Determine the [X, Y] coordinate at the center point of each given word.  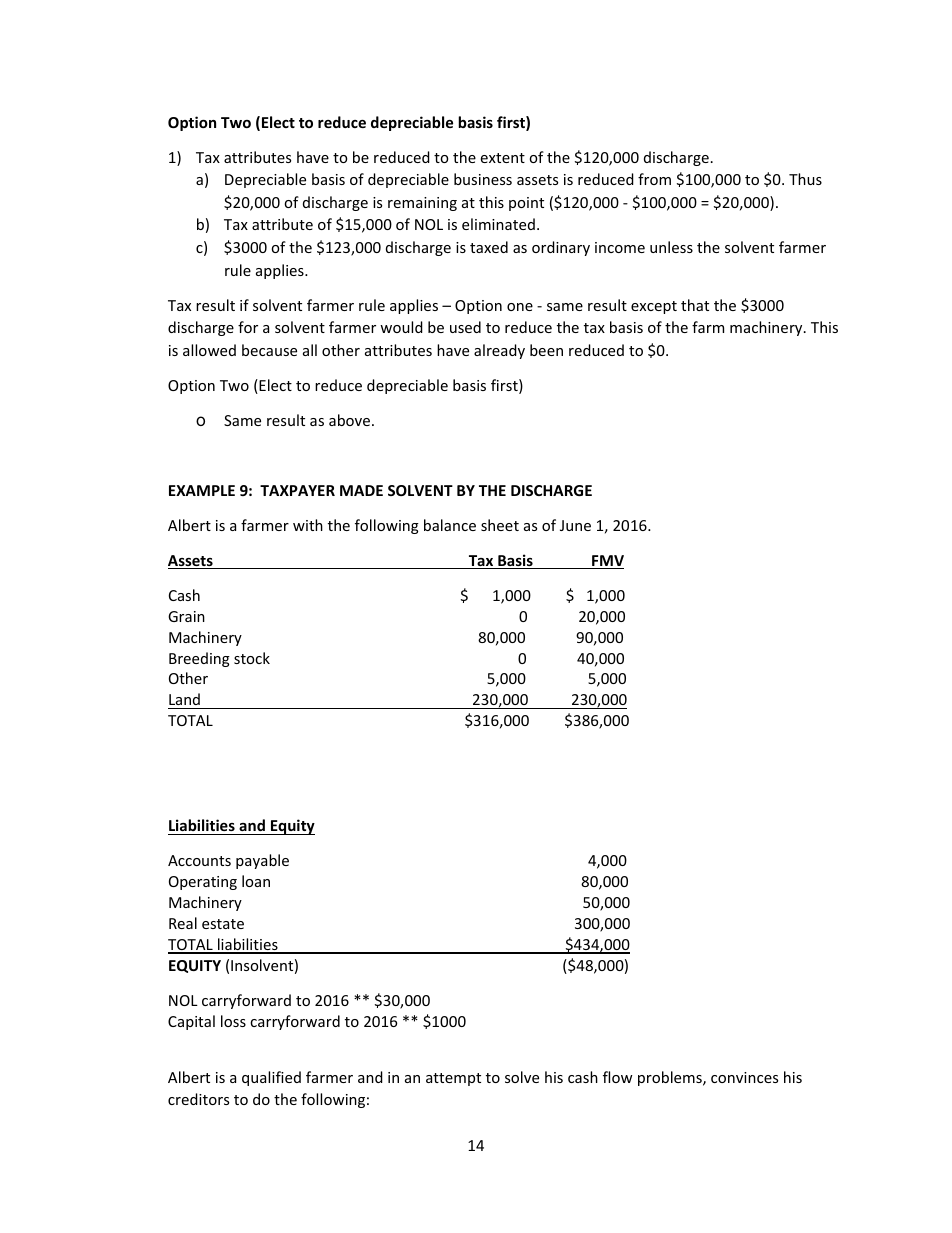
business [483, 179]
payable [262, 861]
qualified [271, 1078]
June [575, 525]
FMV [607, 562]
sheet [500, 525]
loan [256, 881]
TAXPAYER [297, 490]
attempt [453, 1079]
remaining [422, 204]
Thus [805, 179]
